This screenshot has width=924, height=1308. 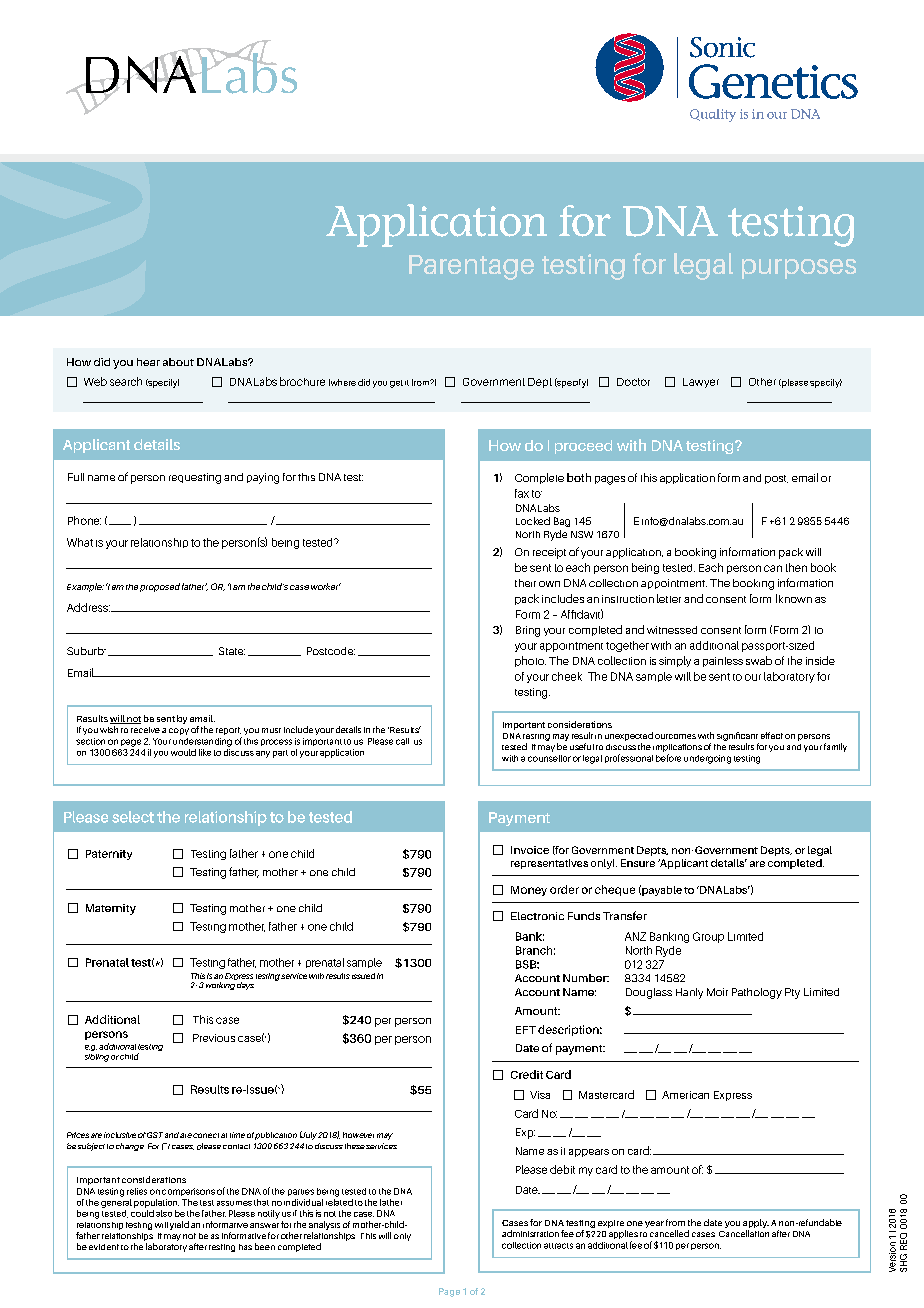 I want to click on apply, so click(x=756, y=1225).
